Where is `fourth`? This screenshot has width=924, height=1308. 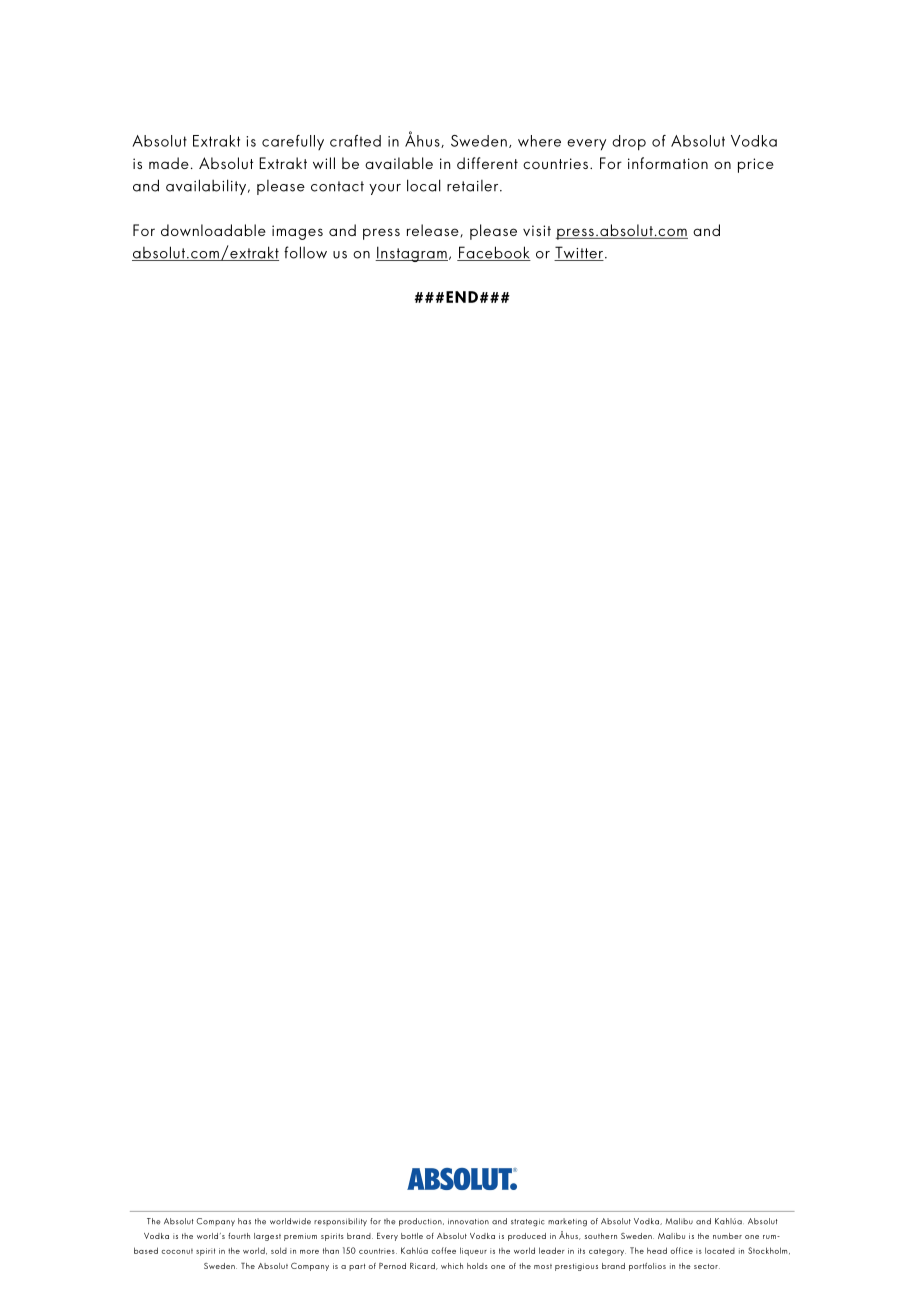 fourth is located at coordinates (239, 1236).
